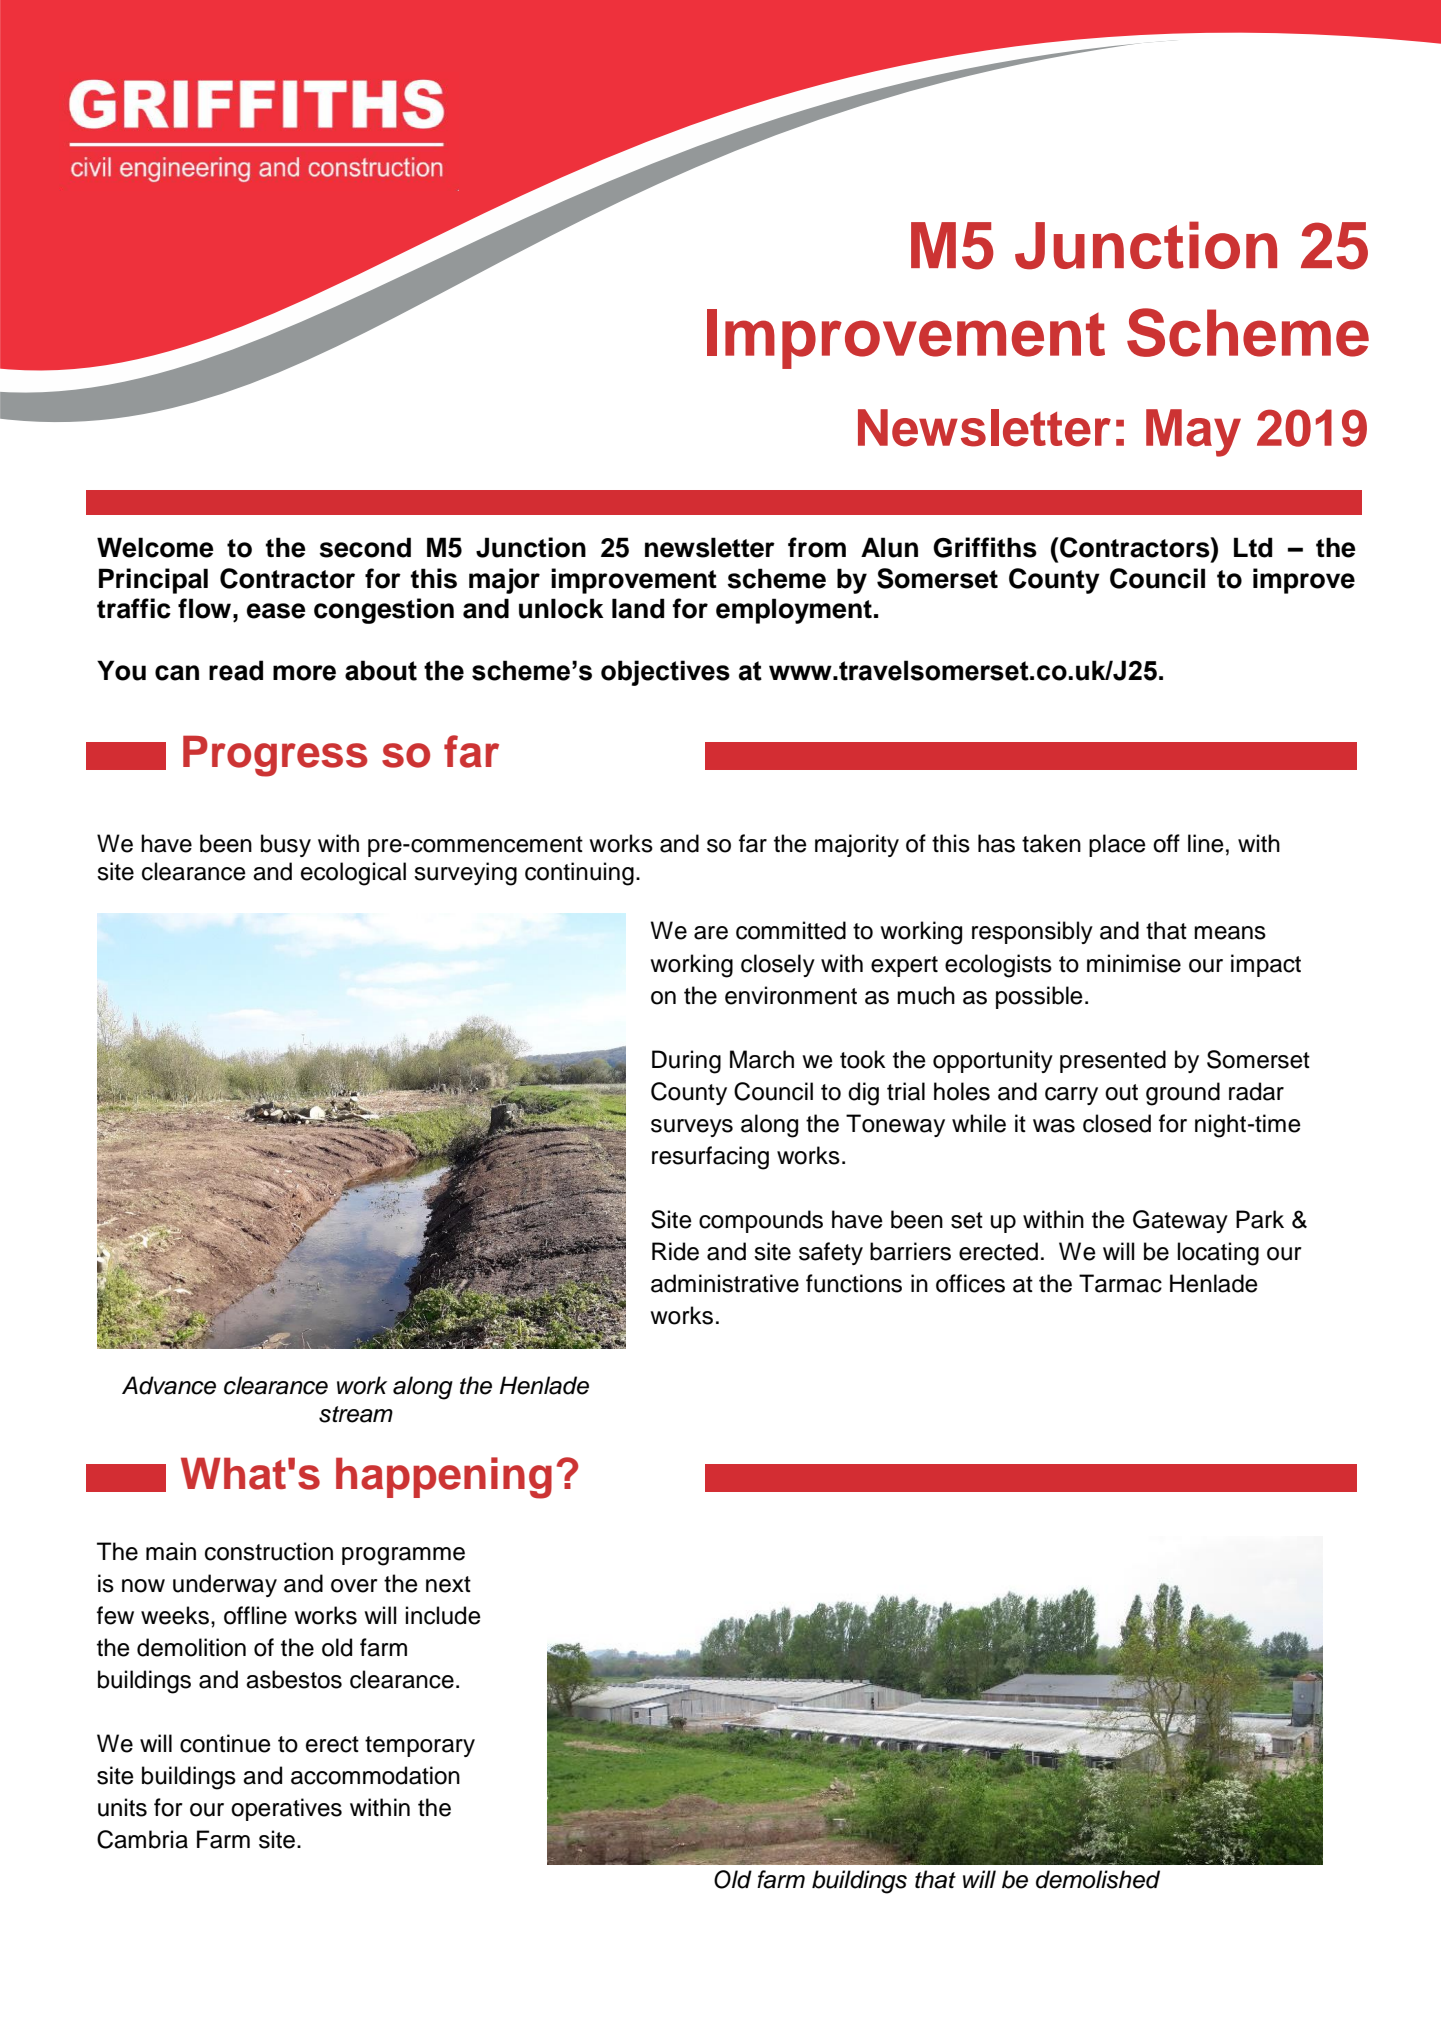  Describe the element at coordinates (817, 547) in the screenshot. I see `from` at that location.
